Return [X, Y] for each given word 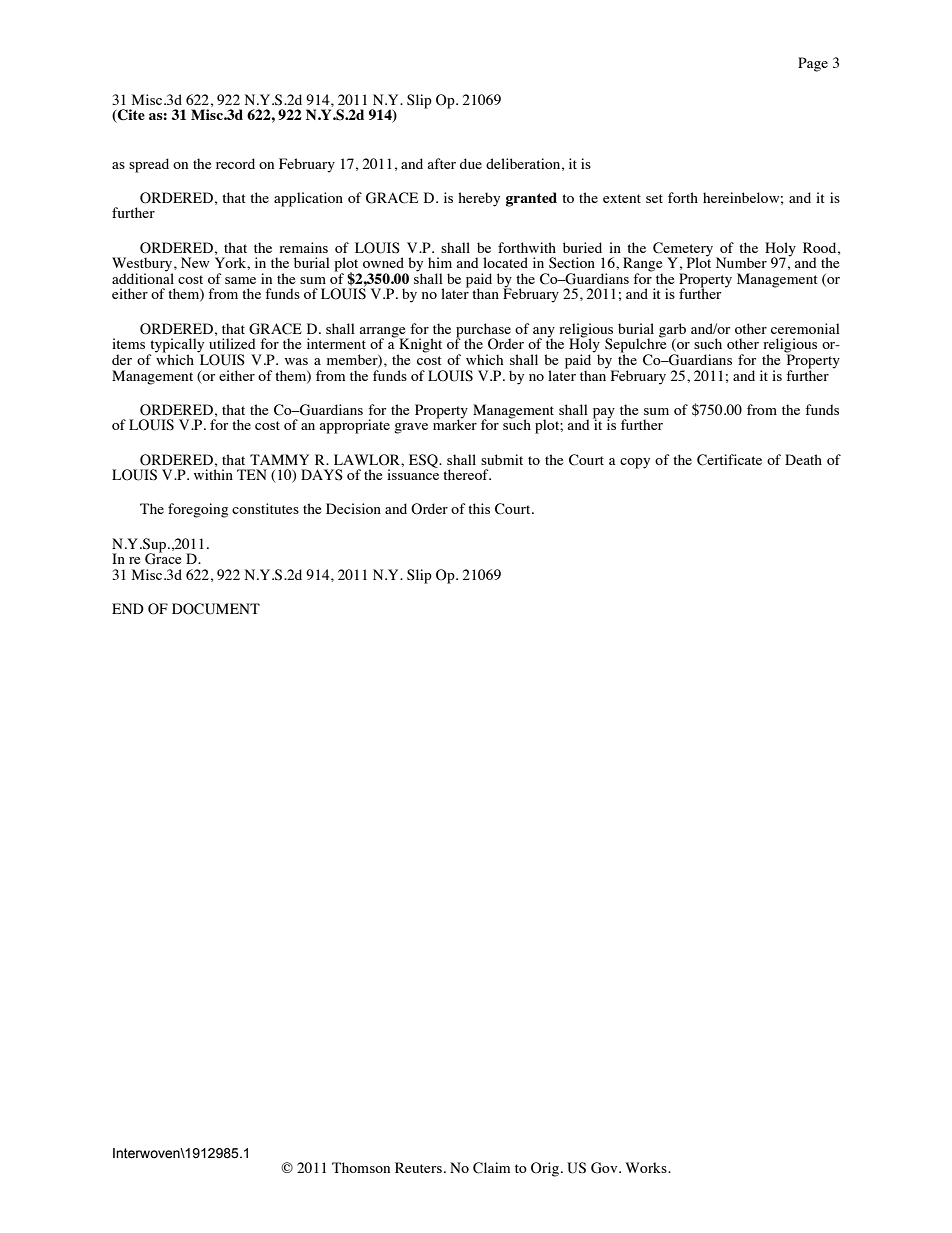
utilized [232, 343]
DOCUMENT [216, 609]
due [471, 163]
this [479, 508]
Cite [130, 116]
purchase [483, 331]
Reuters [418, 1167]
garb [672, 331]
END [128, 608]
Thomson [361, 1167]
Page [813, 64]
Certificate [729, 460]
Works [647, 1167]
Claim [491, 1168]
